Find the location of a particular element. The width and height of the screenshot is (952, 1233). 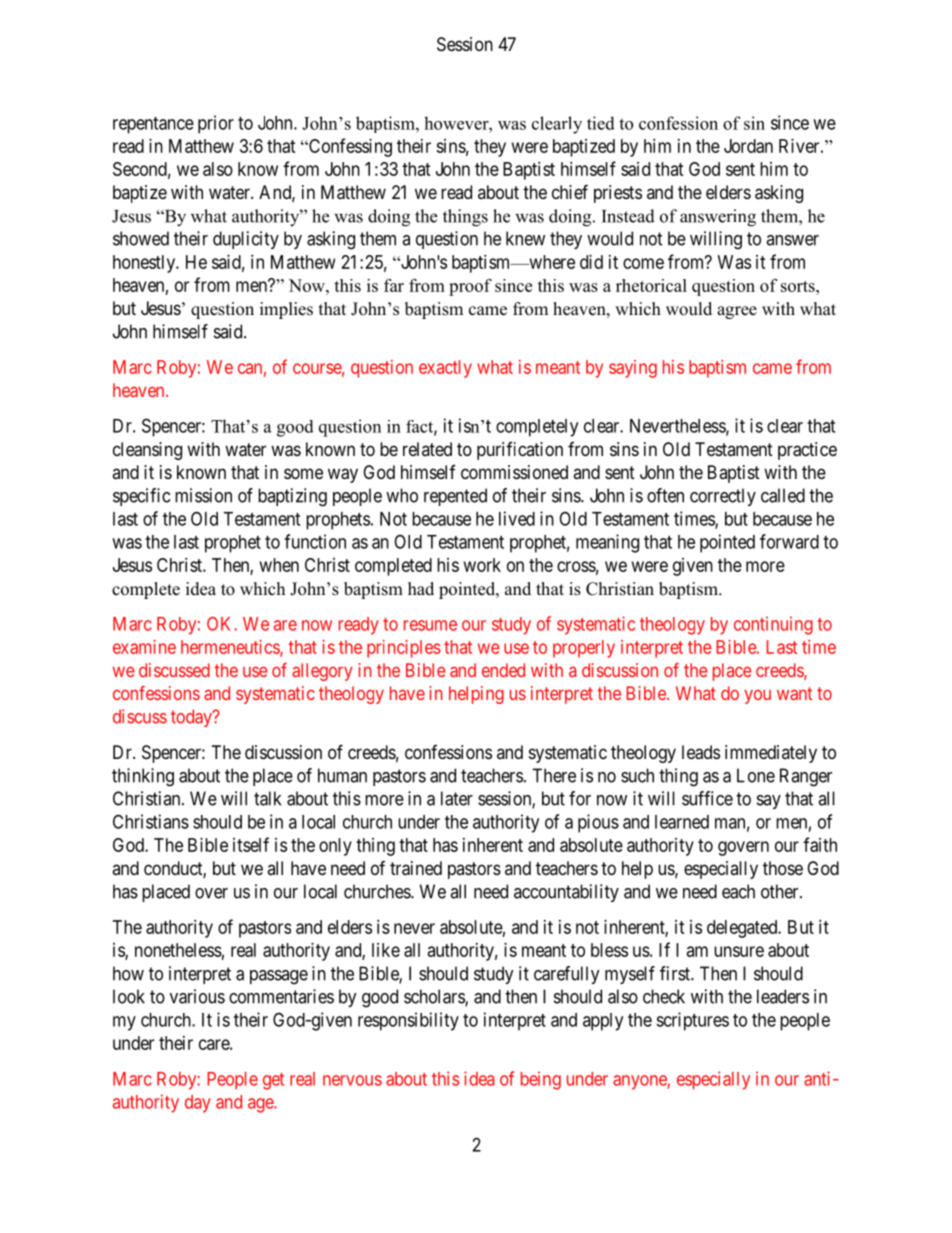

get is located at coordinates (273, 1081).
